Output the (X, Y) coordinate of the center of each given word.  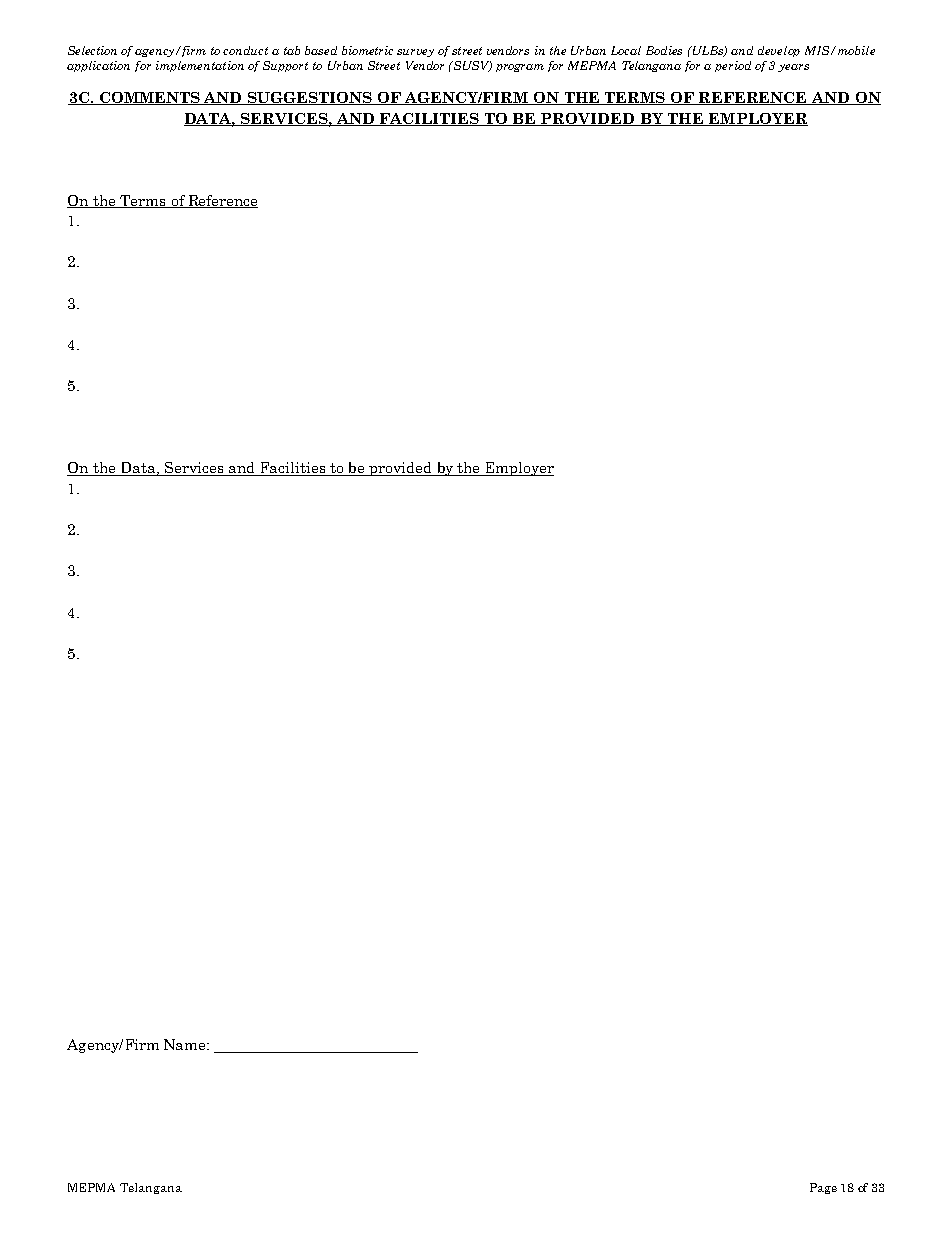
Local (626, 50)
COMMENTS (149, 98)
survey (415, 53)
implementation (200, 66)
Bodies (664, 50)
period (733, 66)
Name (186, 1044)
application (98, 66)
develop (779, 51)
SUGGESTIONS (309, 98)
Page (823, 1188)
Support (285, 66)
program (520, 68)
